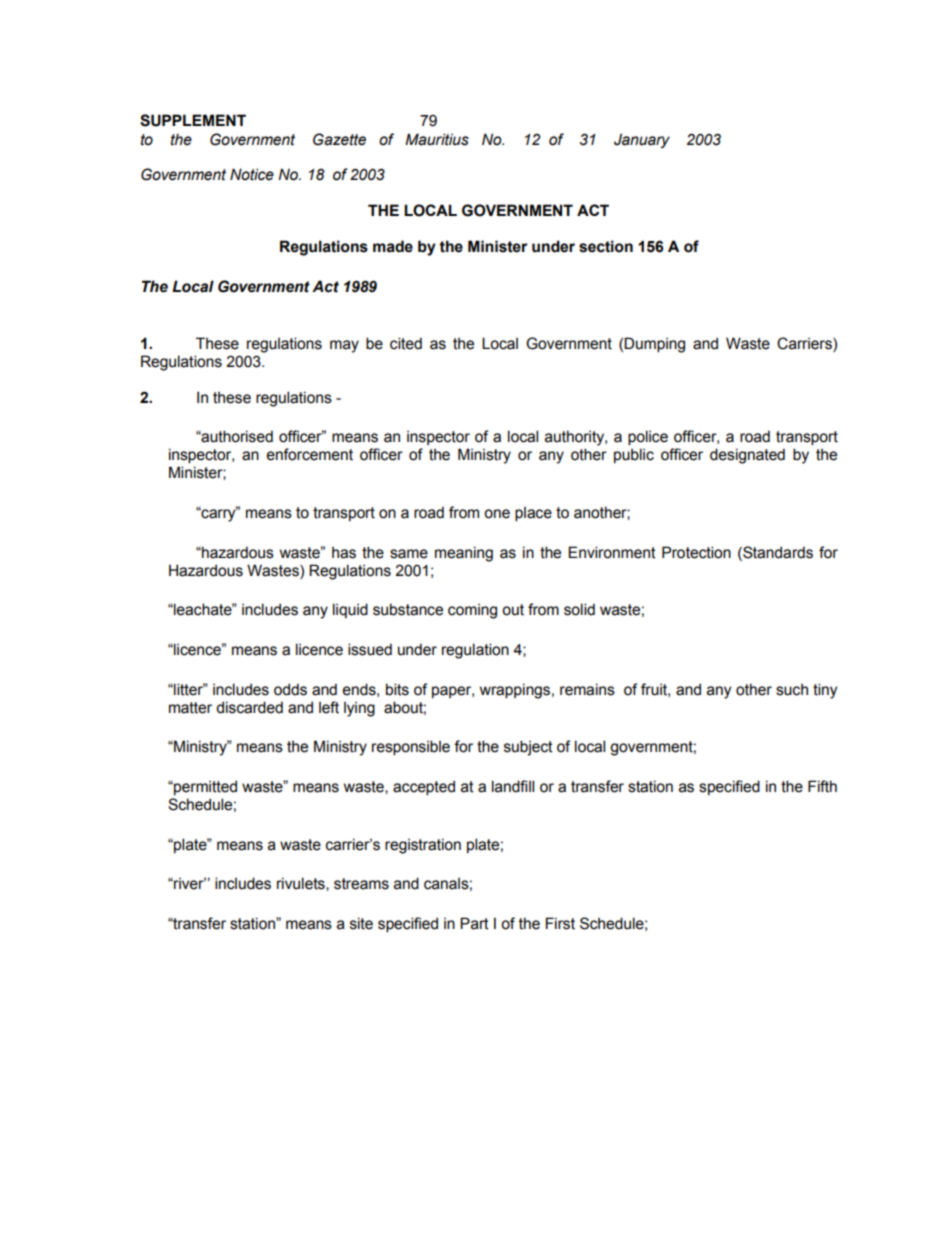  Describe the element at coordinates (792, 690) in the page. I see `such` at that location.
